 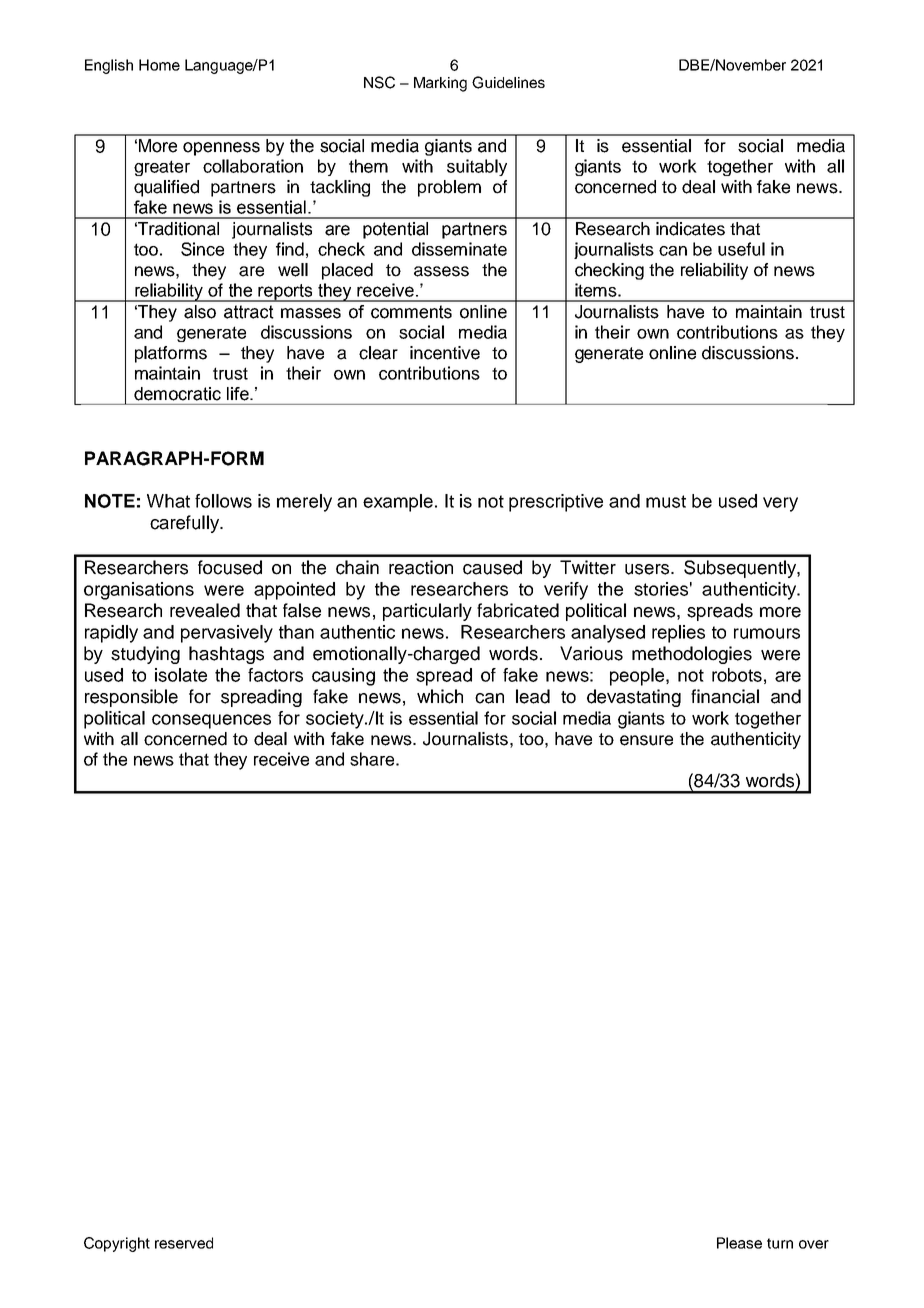 I want to click on indicates, so click(x=690, y=229).
